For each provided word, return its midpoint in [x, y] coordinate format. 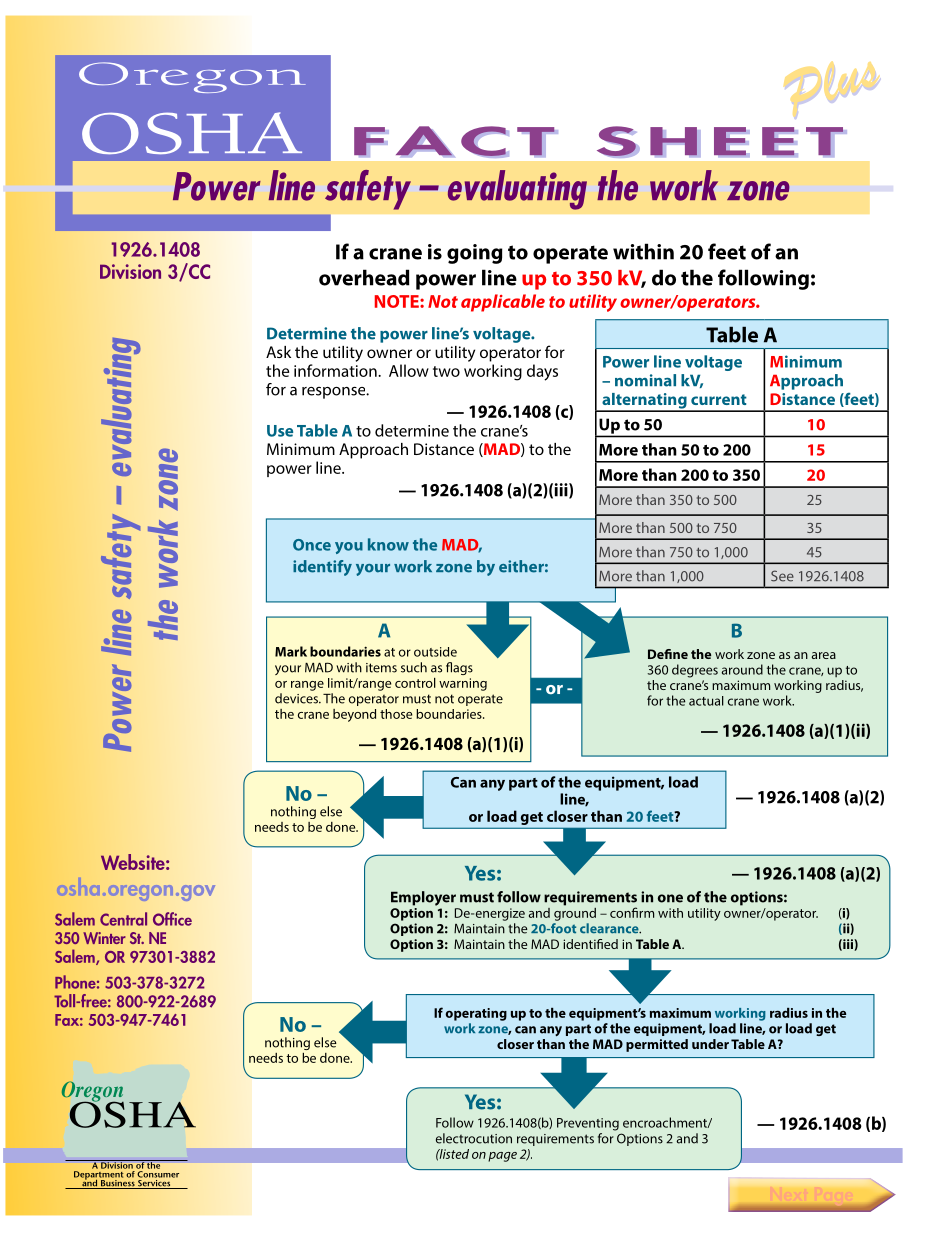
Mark [291, 651]
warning [463, 684]
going [475, 254]
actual [706, 701]
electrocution [474, 1138]
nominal [645, 380]
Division [130, 271]
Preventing [588, 1124]
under [710, 1044]
